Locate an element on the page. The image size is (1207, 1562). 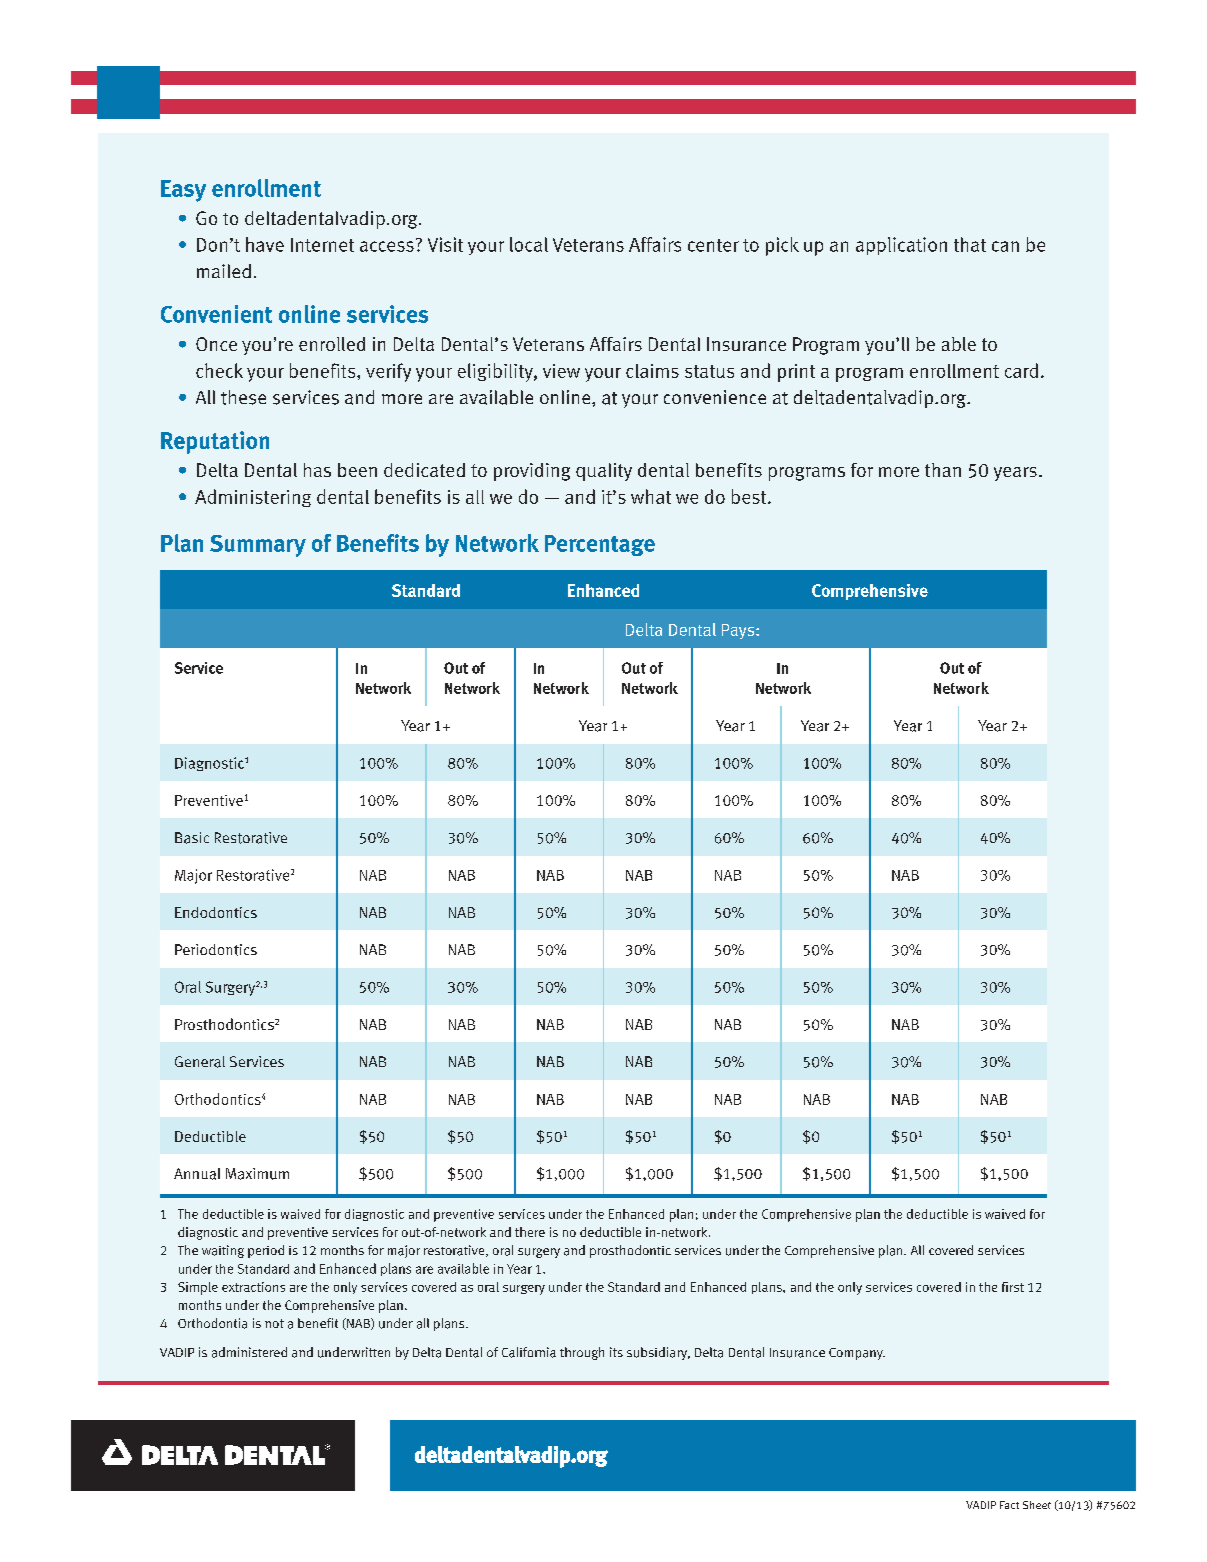
Pays is located at coordinates (739, 631).
